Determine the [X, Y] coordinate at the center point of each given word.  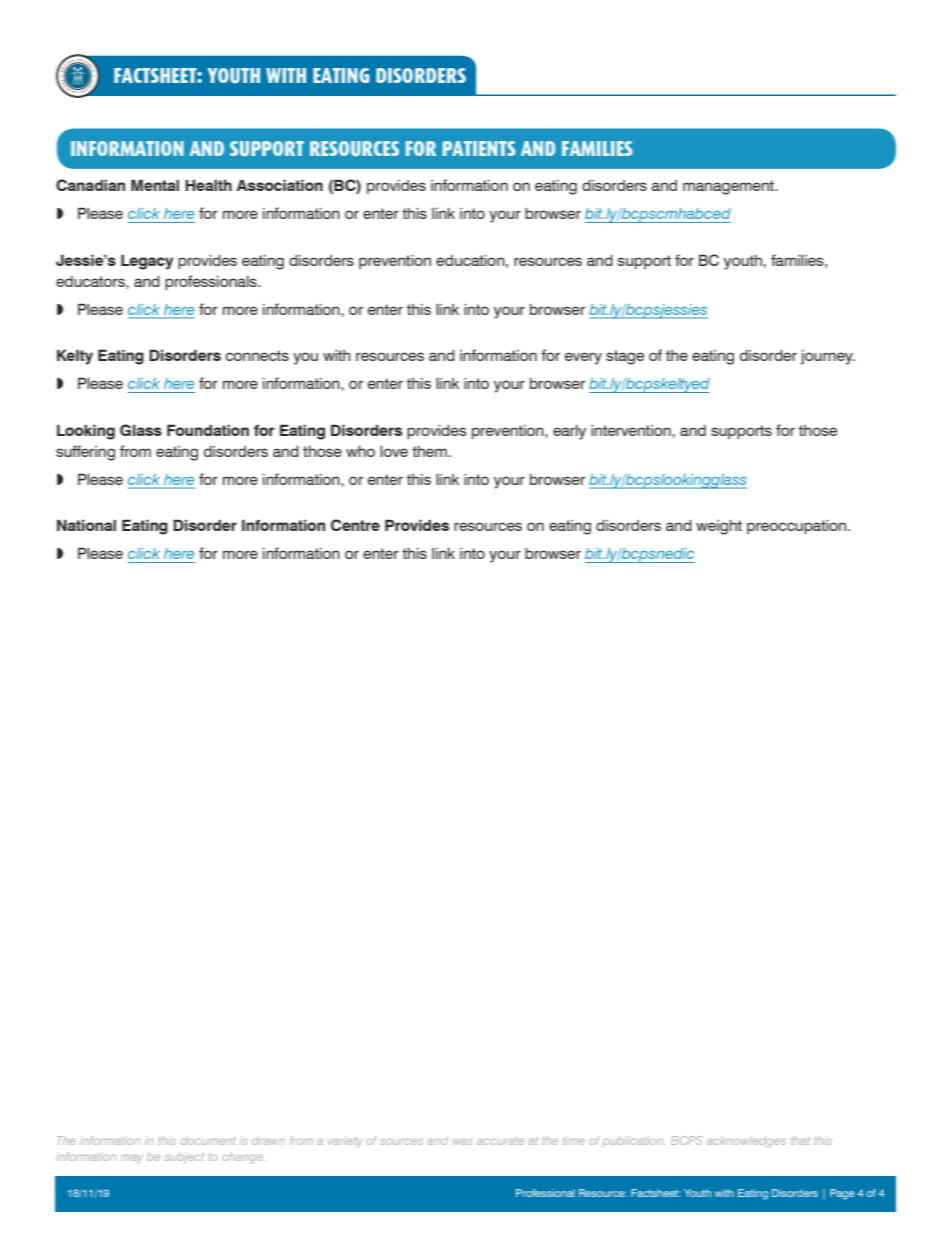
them [429, 451]
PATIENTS [479, 148]
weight [719, 527]
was [462, 1142]
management [730, 187]
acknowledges [746, 1142]
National [86, 525]
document [208, 1140]
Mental [155, 185]
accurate [500, 1141]
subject [184, 1157]
